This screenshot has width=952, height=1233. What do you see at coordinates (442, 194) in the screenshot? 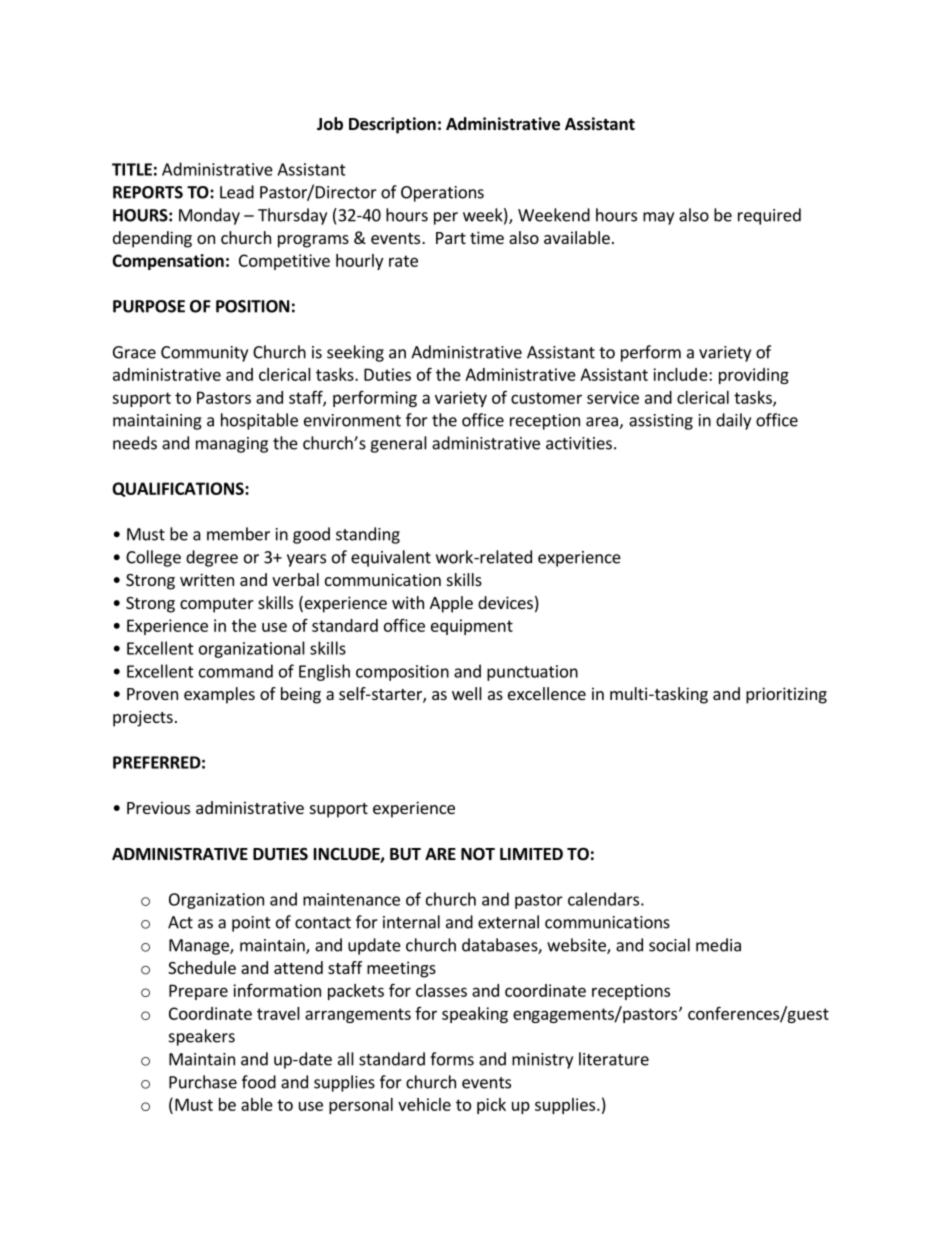
I see `Operations` at bounding box center [442, 194].
